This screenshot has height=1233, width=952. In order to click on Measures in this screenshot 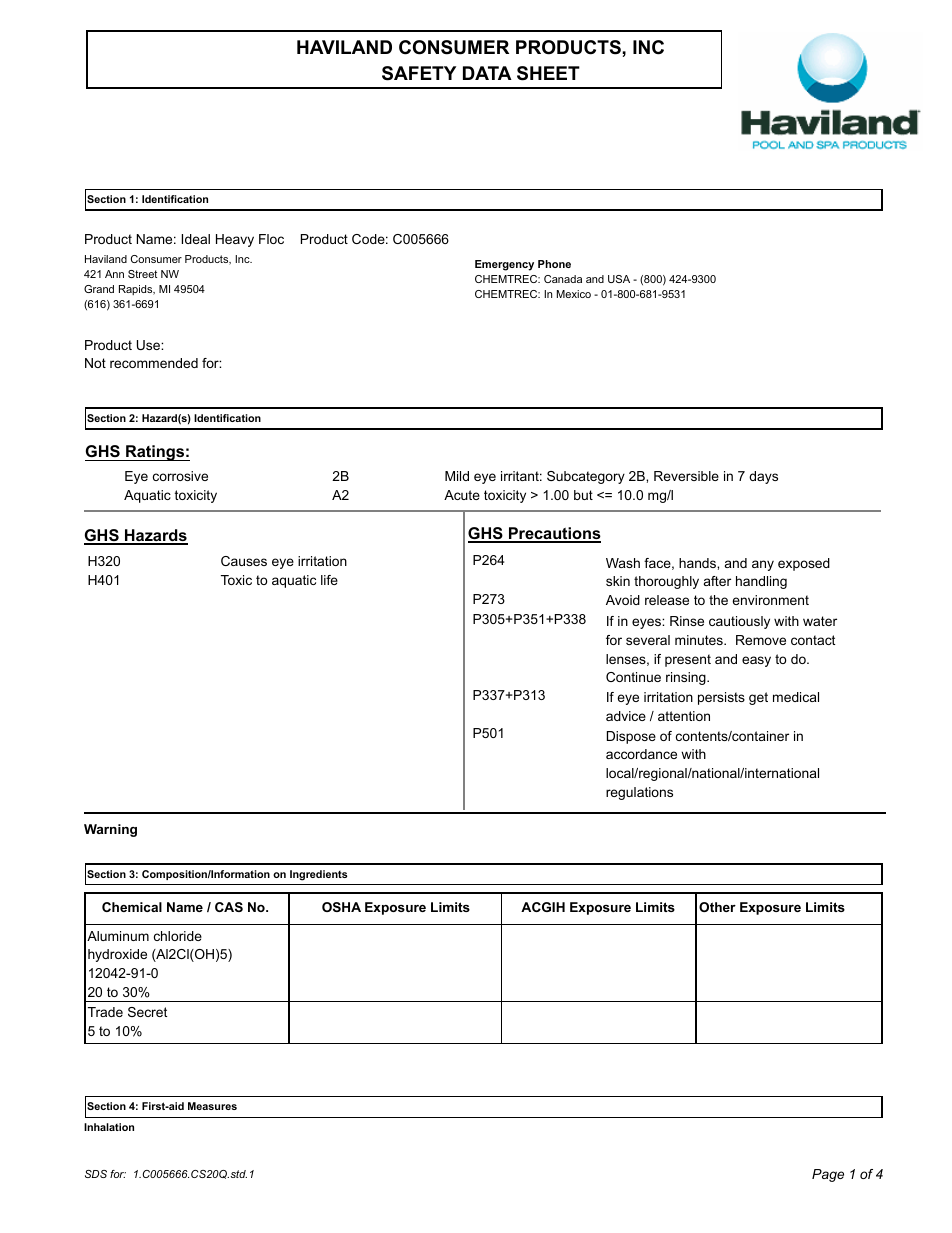, I will do `click(212, 1106)`.
